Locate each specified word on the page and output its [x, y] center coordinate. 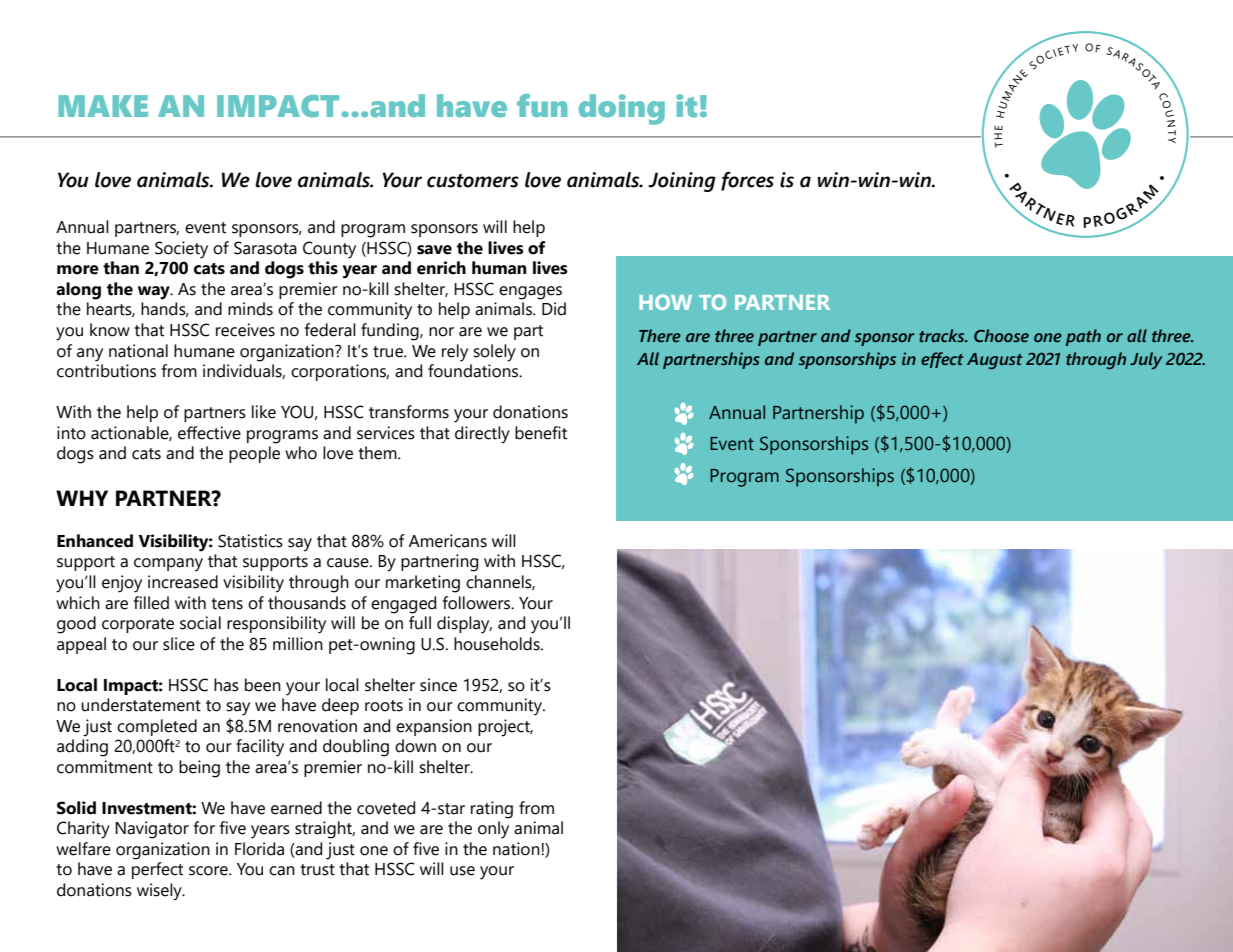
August [995, 361]
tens [227, 604]
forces [747, 181]
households [498, 644]
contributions [106, 371]
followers [477, 603]
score [209, 871]
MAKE [103, 106]
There [660, 335]
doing [622, 109]
